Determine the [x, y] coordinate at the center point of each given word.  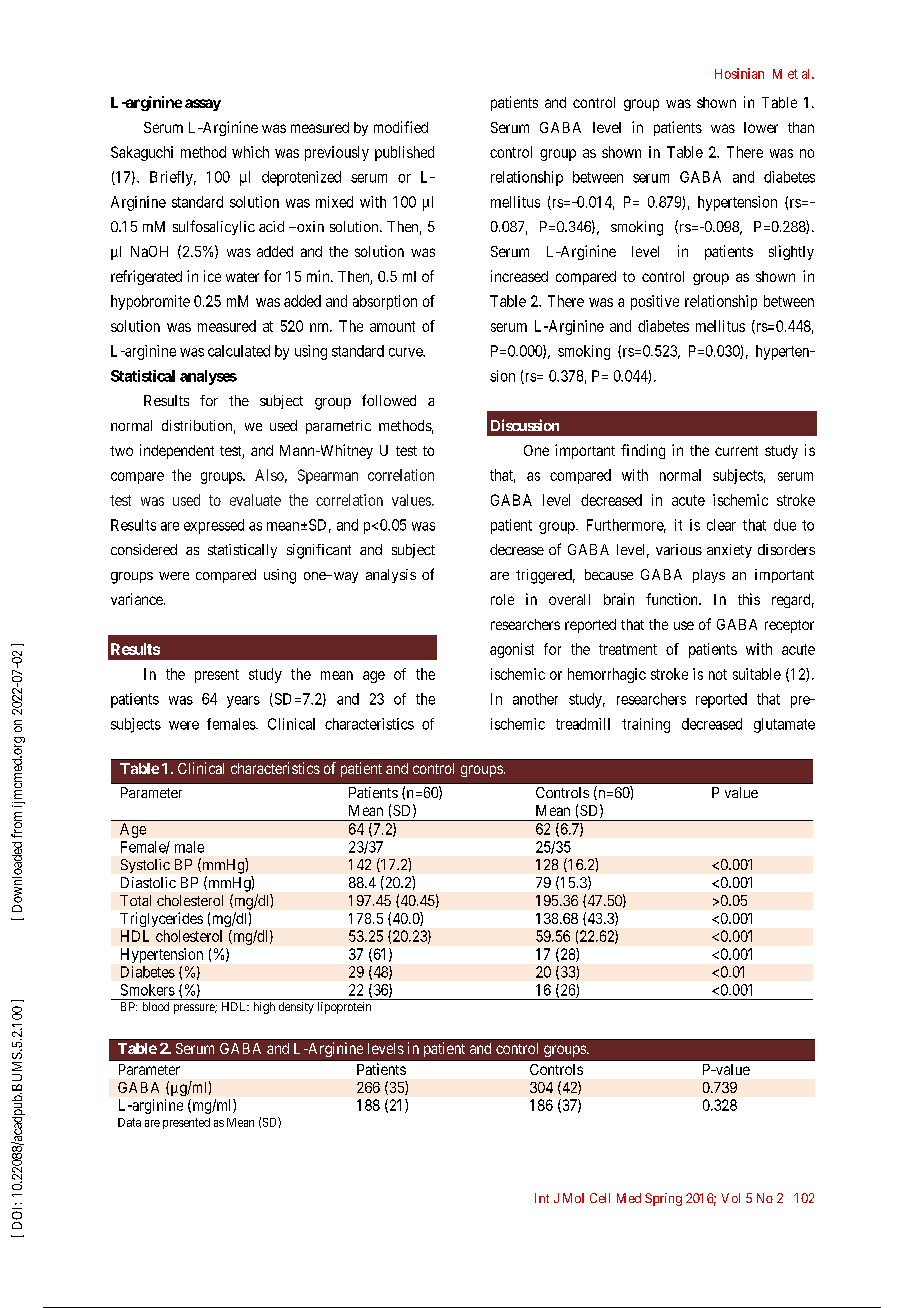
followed [389, 400]
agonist [512, 650]
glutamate [784, 725]
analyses [208, 377]
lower [761, 127]
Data [129, 1122]
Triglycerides [161, 919]
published [404, 153]
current [736, 451]
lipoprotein [344, 1008]
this [749, 599]
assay [203, 105]
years [243, 702]
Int [542, 1198]
